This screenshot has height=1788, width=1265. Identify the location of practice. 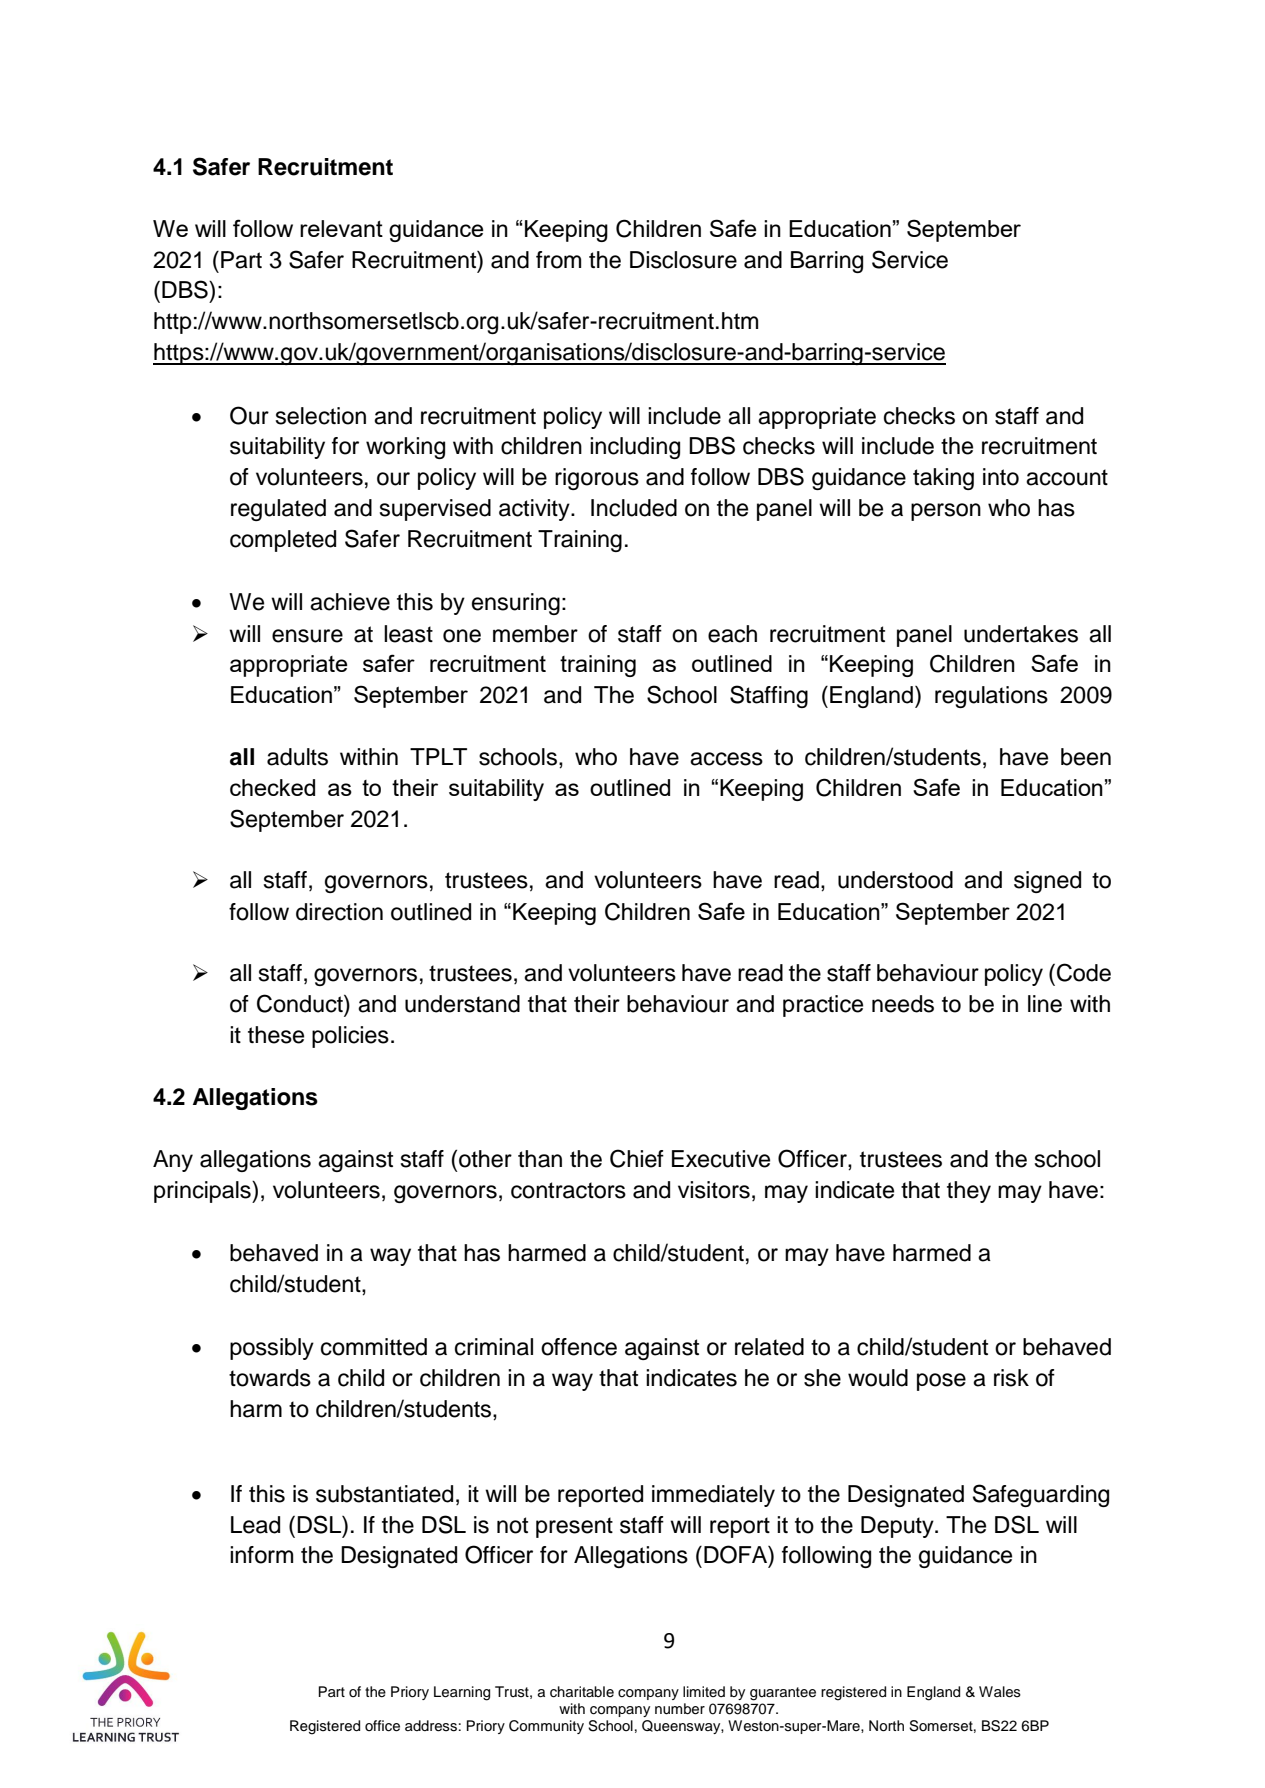
(823, 1006).
